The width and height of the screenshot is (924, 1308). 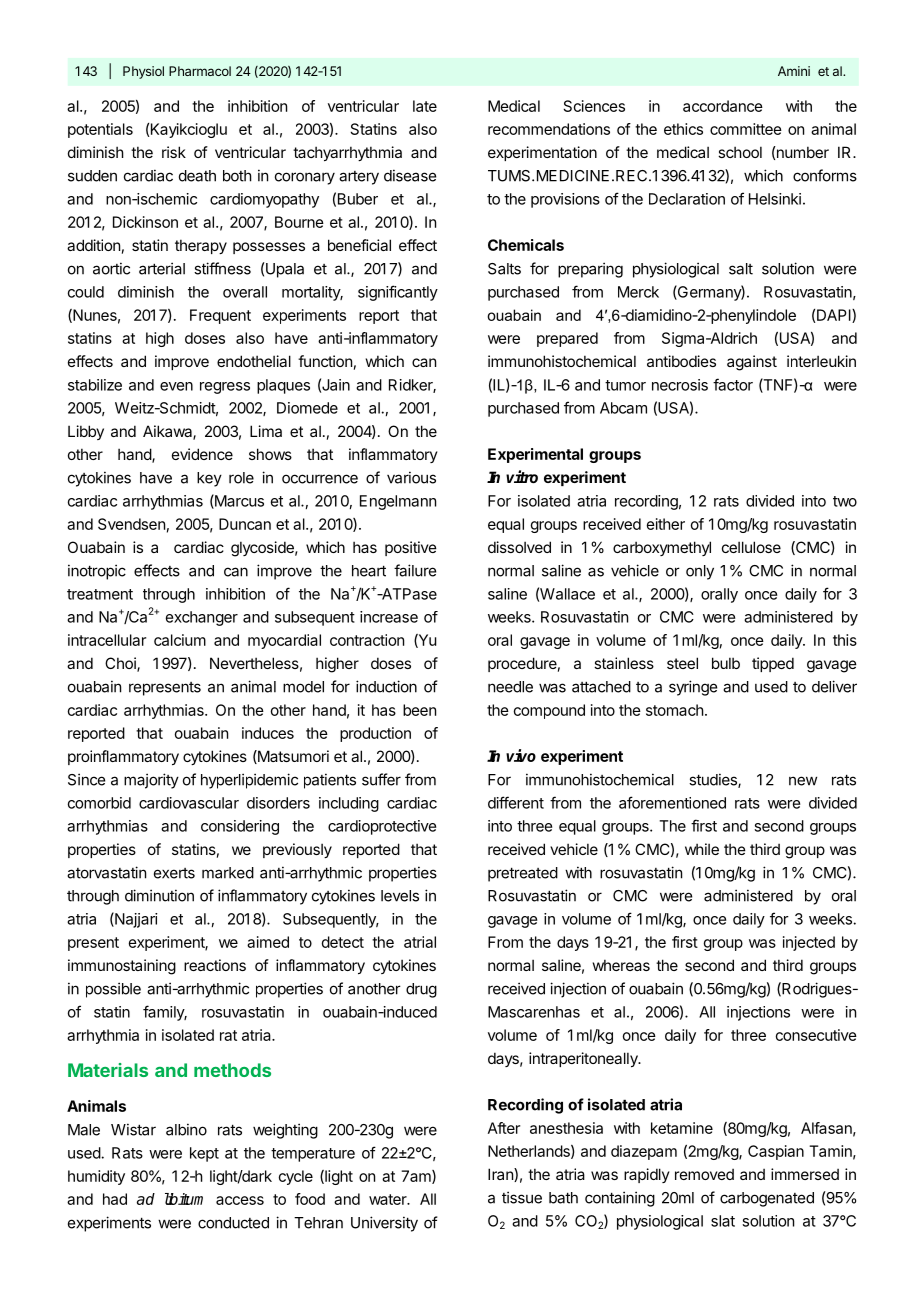 What do you see at coordinates (180, 640) in the screenshot?
I see `calcium` at bounding box center [180, 640].
